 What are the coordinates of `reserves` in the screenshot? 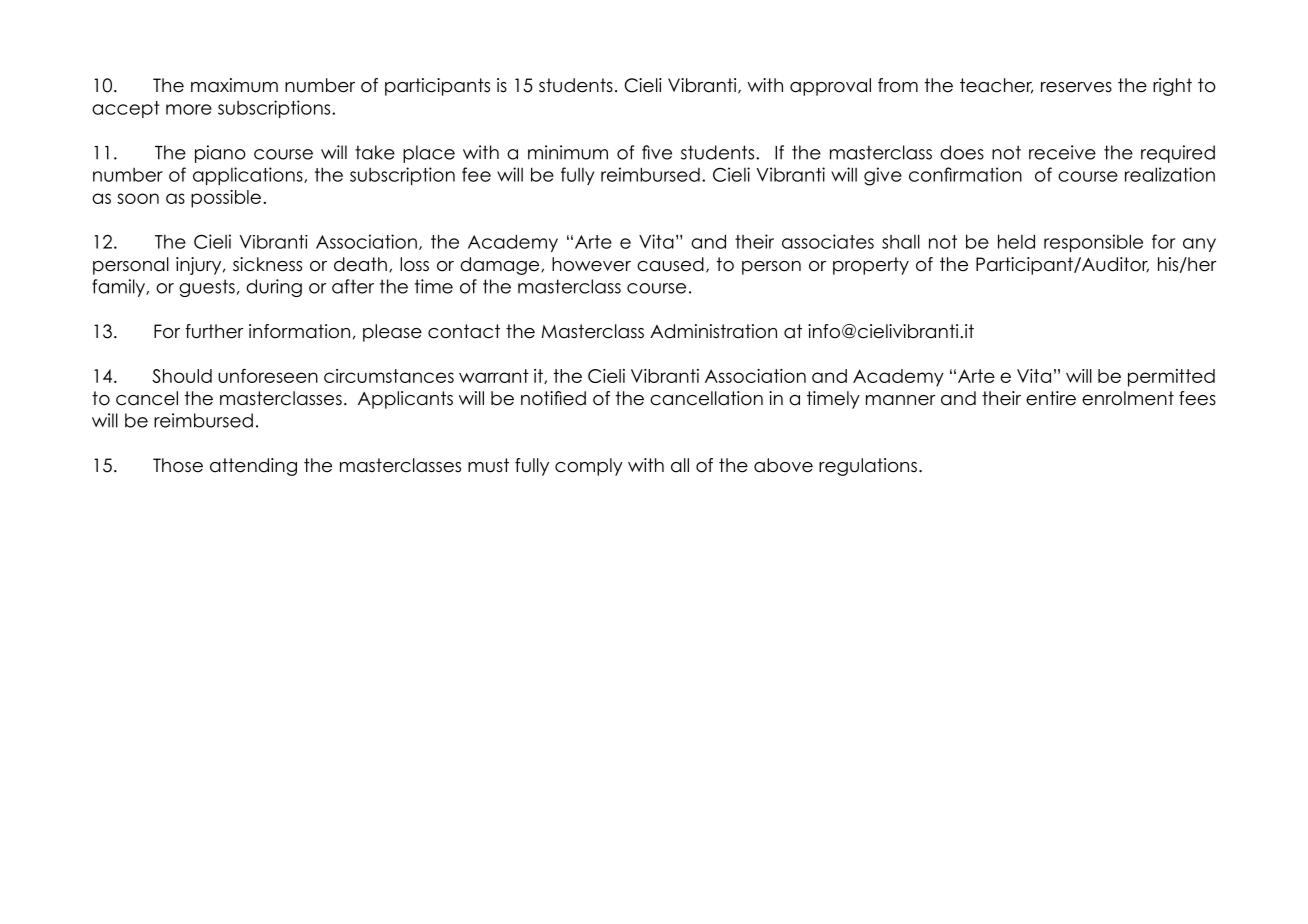 It's located at (1076, 87).
